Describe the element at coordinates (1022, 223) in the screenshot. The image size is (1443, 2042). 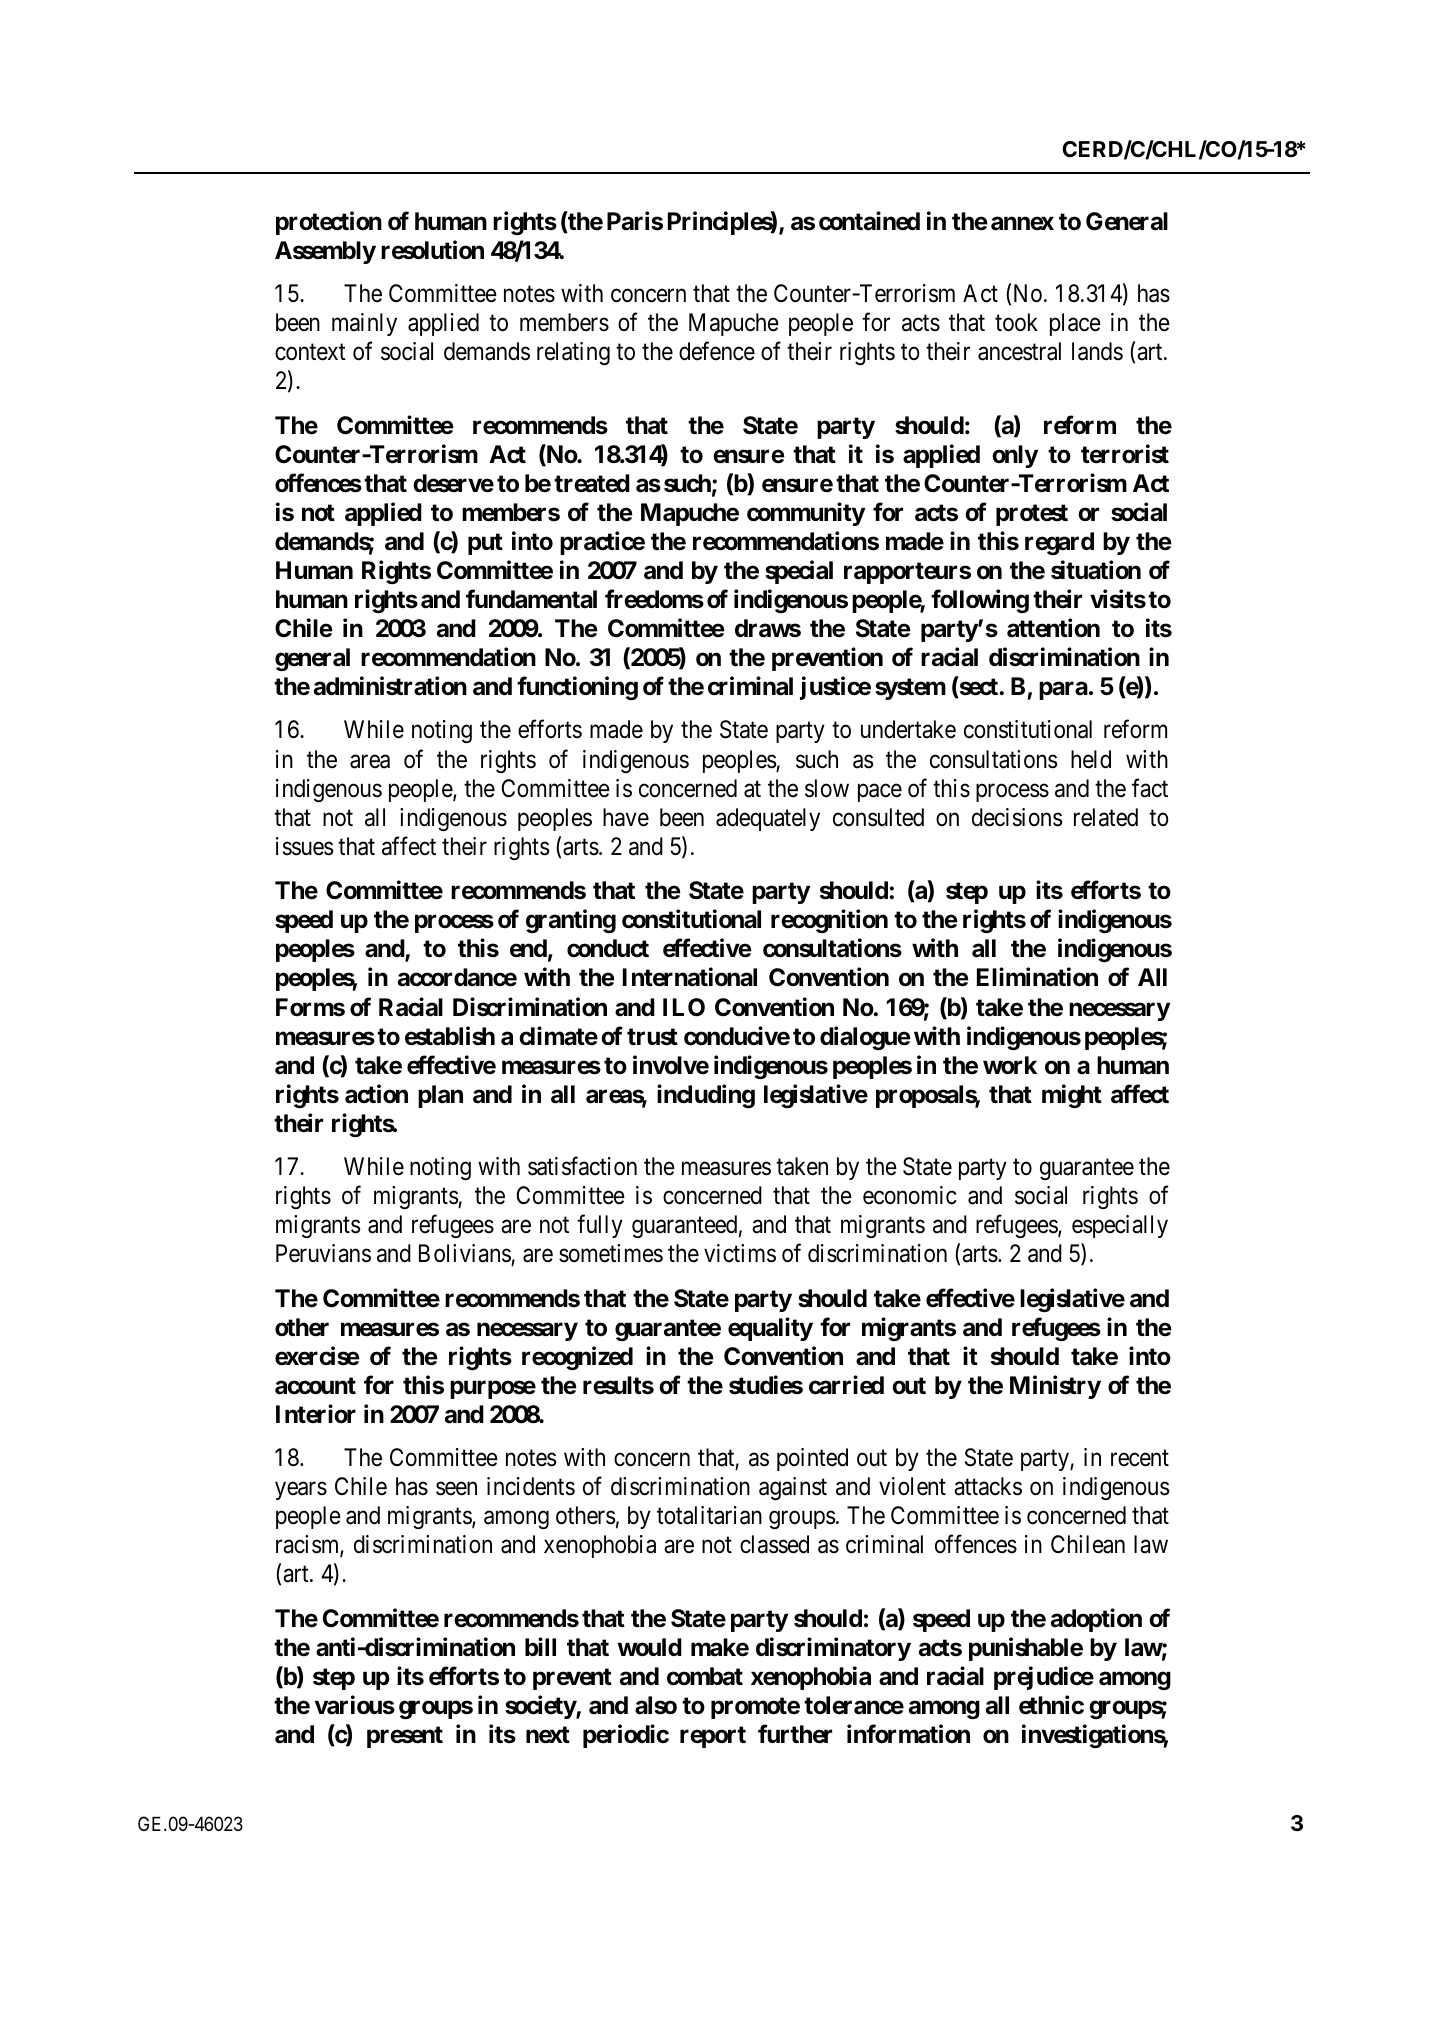
I see `annex` at that location.
